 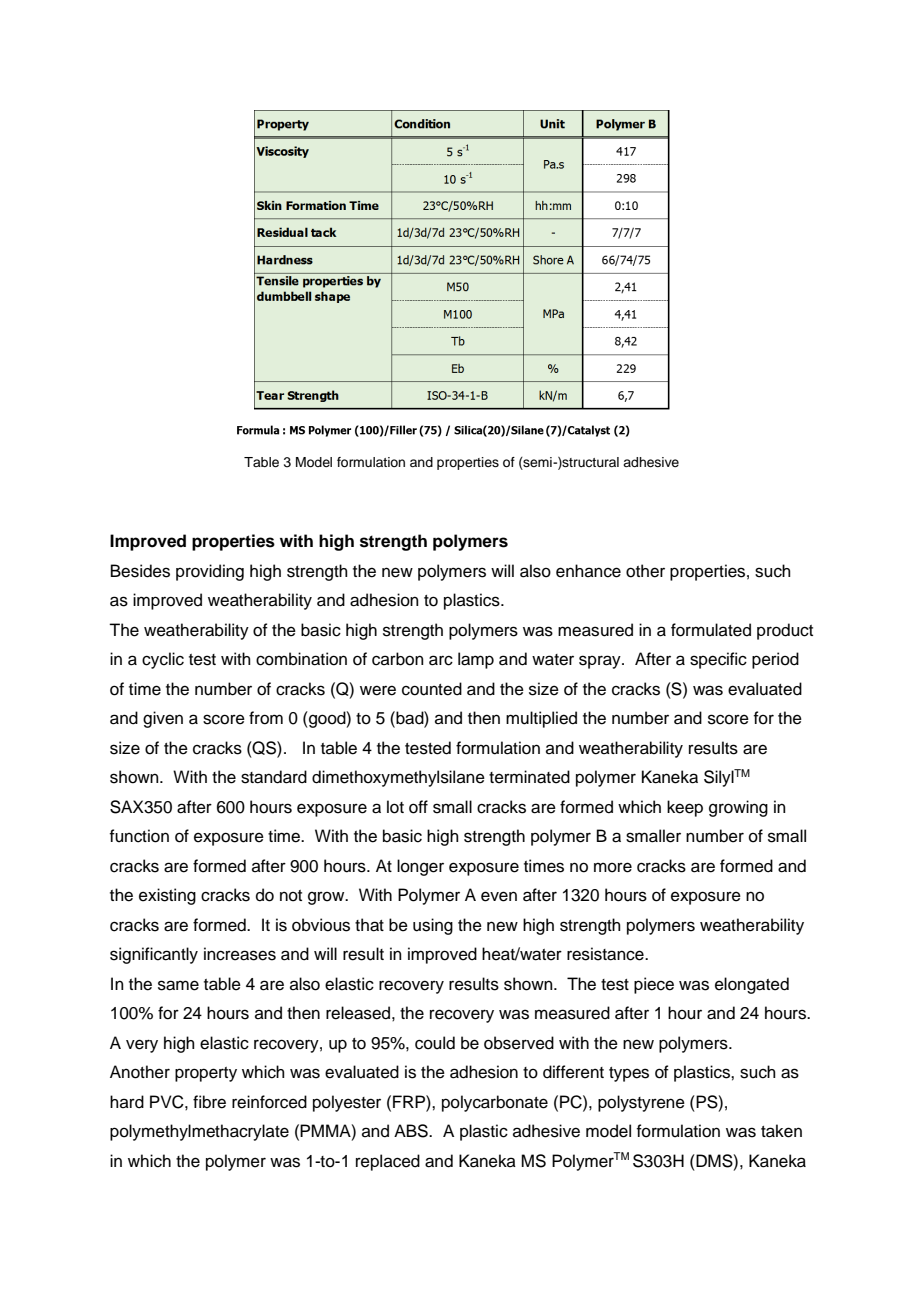 What do you see at coordinates (588, 571) in the document?
I see `enhance` at bounding box center [588, 571].
